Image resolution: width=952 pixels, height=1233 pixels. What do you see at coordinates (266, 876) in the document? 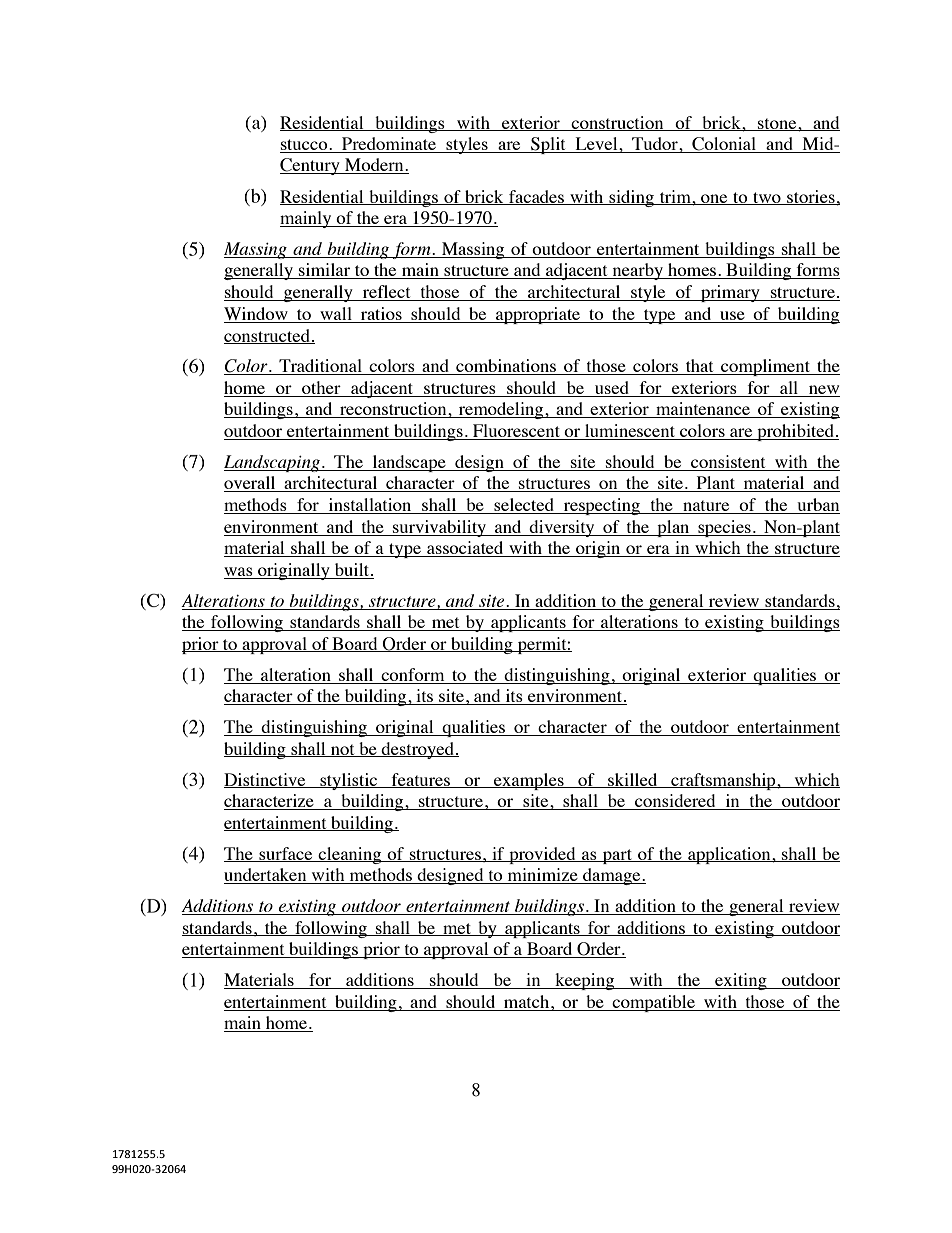
I see `undertaken` at bounding box center [266, 876].
